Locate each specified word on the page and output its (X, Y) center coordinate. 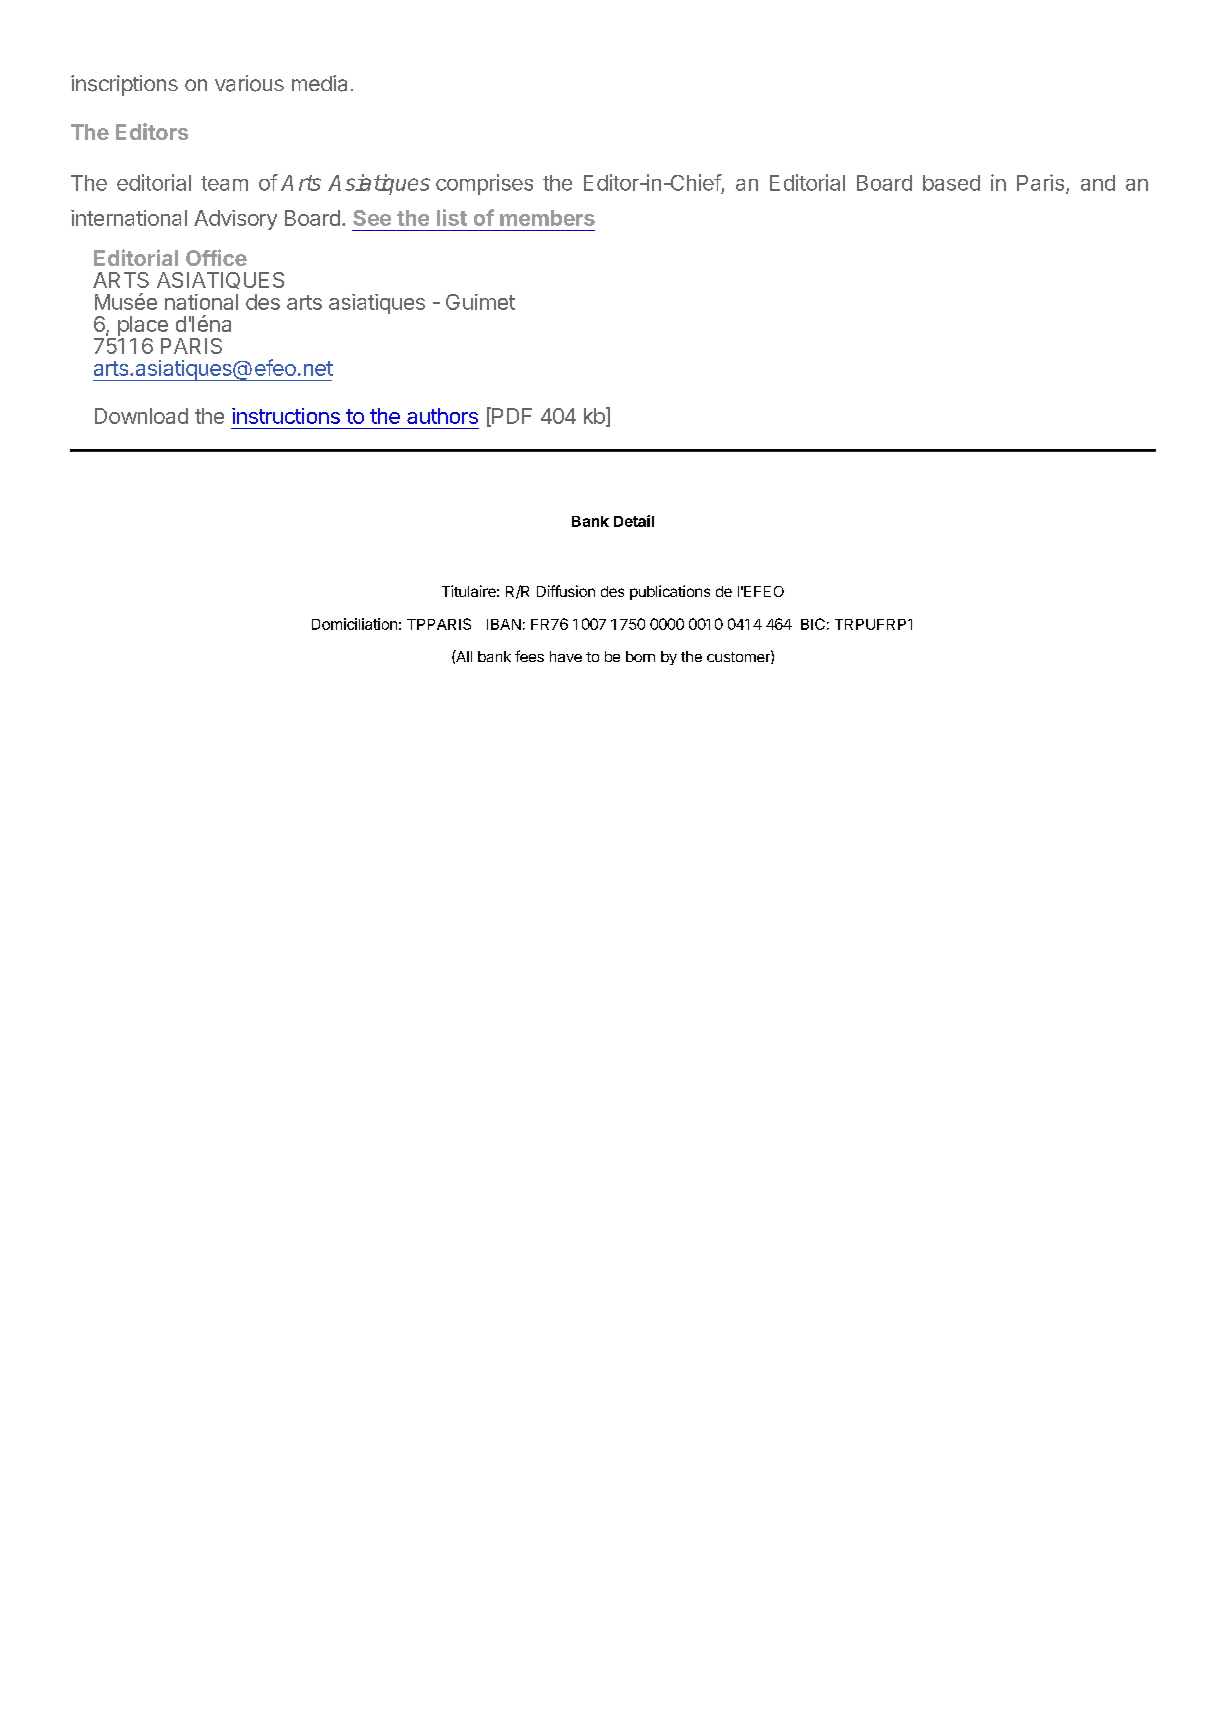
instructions (286, 416)
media (319, 83)
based (951, 183)
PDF (511, 416)
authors (442, 416)
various (249, 83)
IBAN (504, 624)
